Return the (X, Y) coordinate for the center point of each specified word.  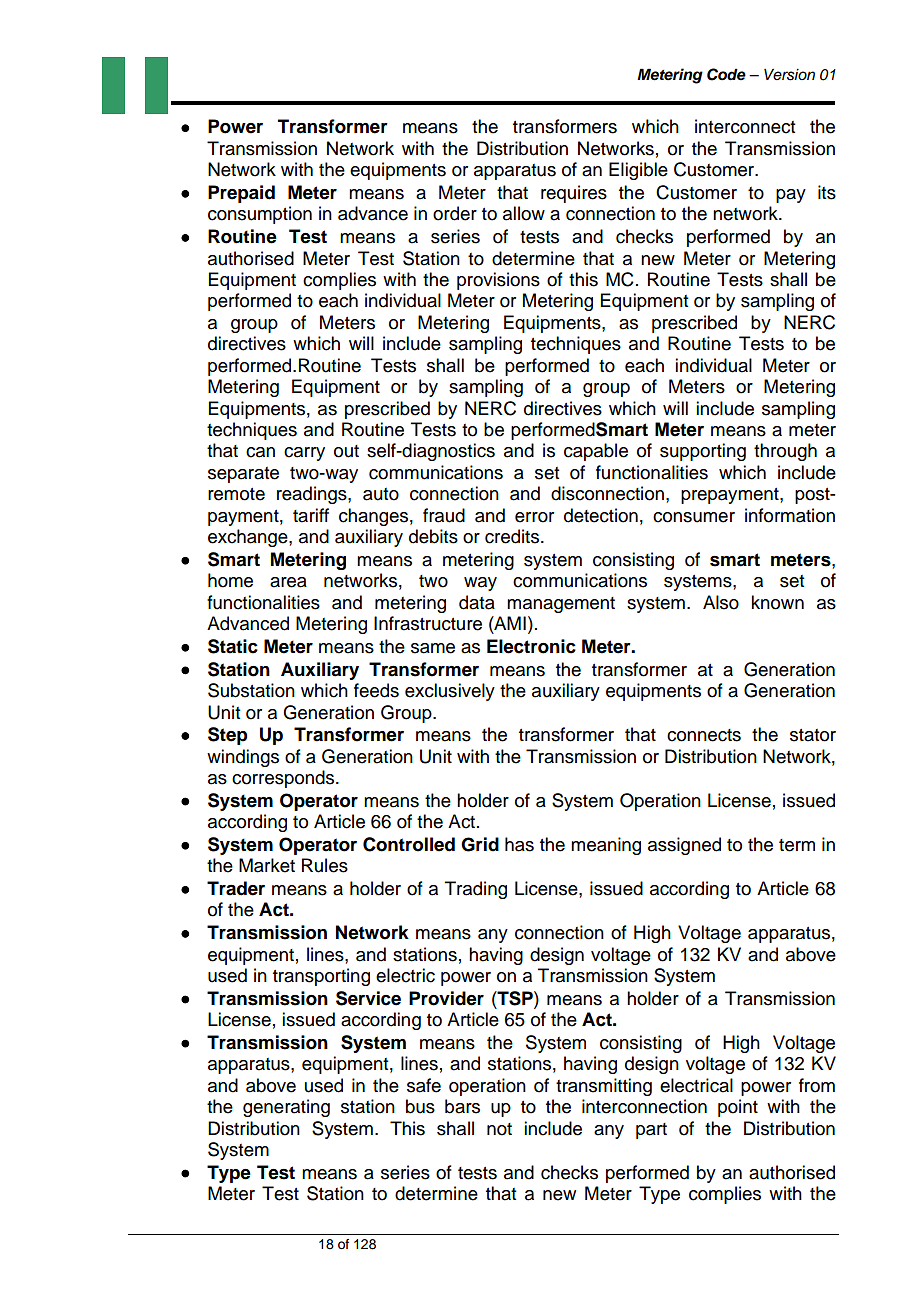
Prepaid (241, 194)
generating (286, 1108)
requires (574, 194)
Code (726, 74)
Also (721, 602)
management (561, 605)
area (288, 582)
